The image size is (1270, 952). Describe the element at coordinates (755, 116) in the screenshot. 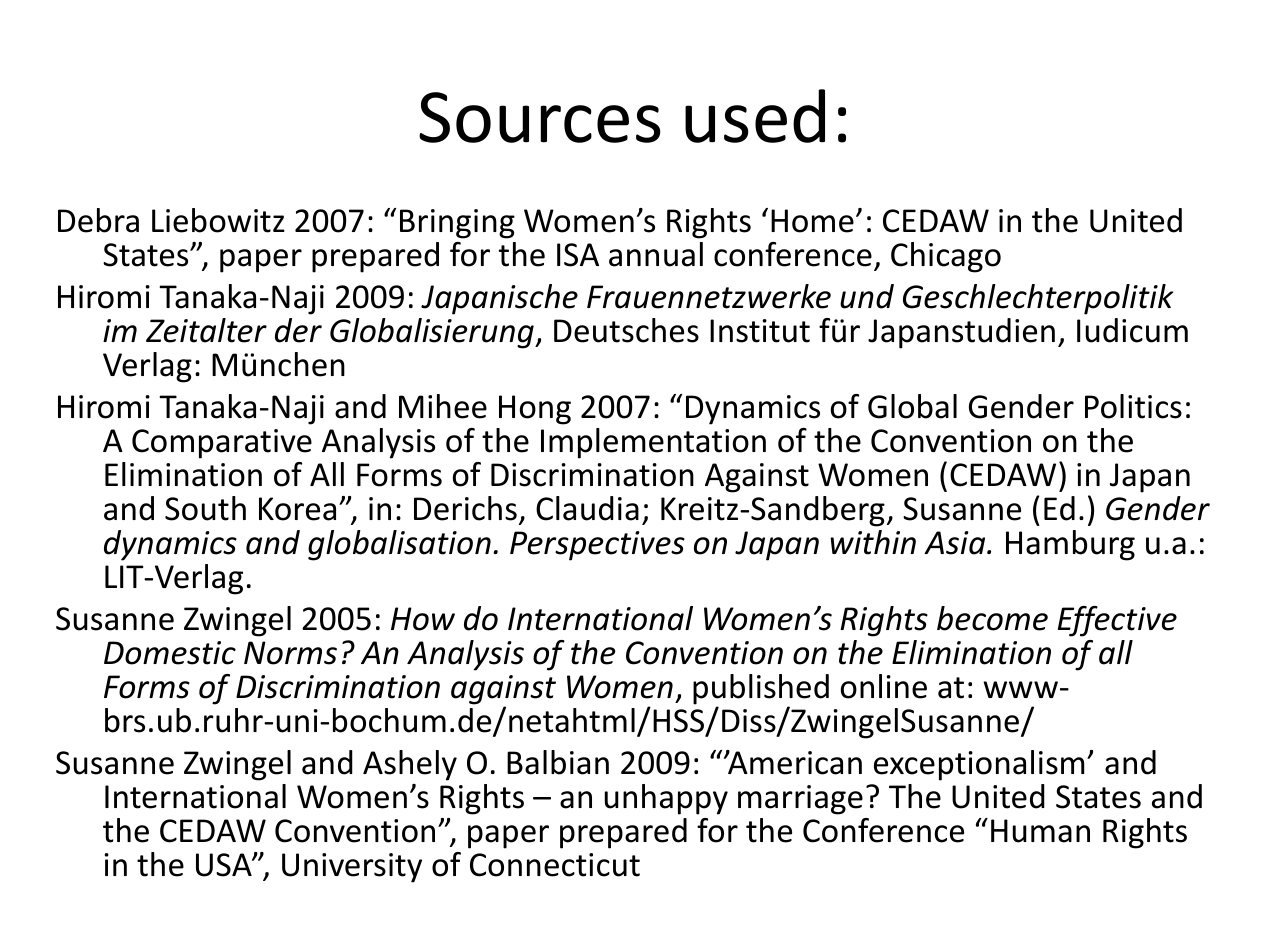

I see `used` at that location.
